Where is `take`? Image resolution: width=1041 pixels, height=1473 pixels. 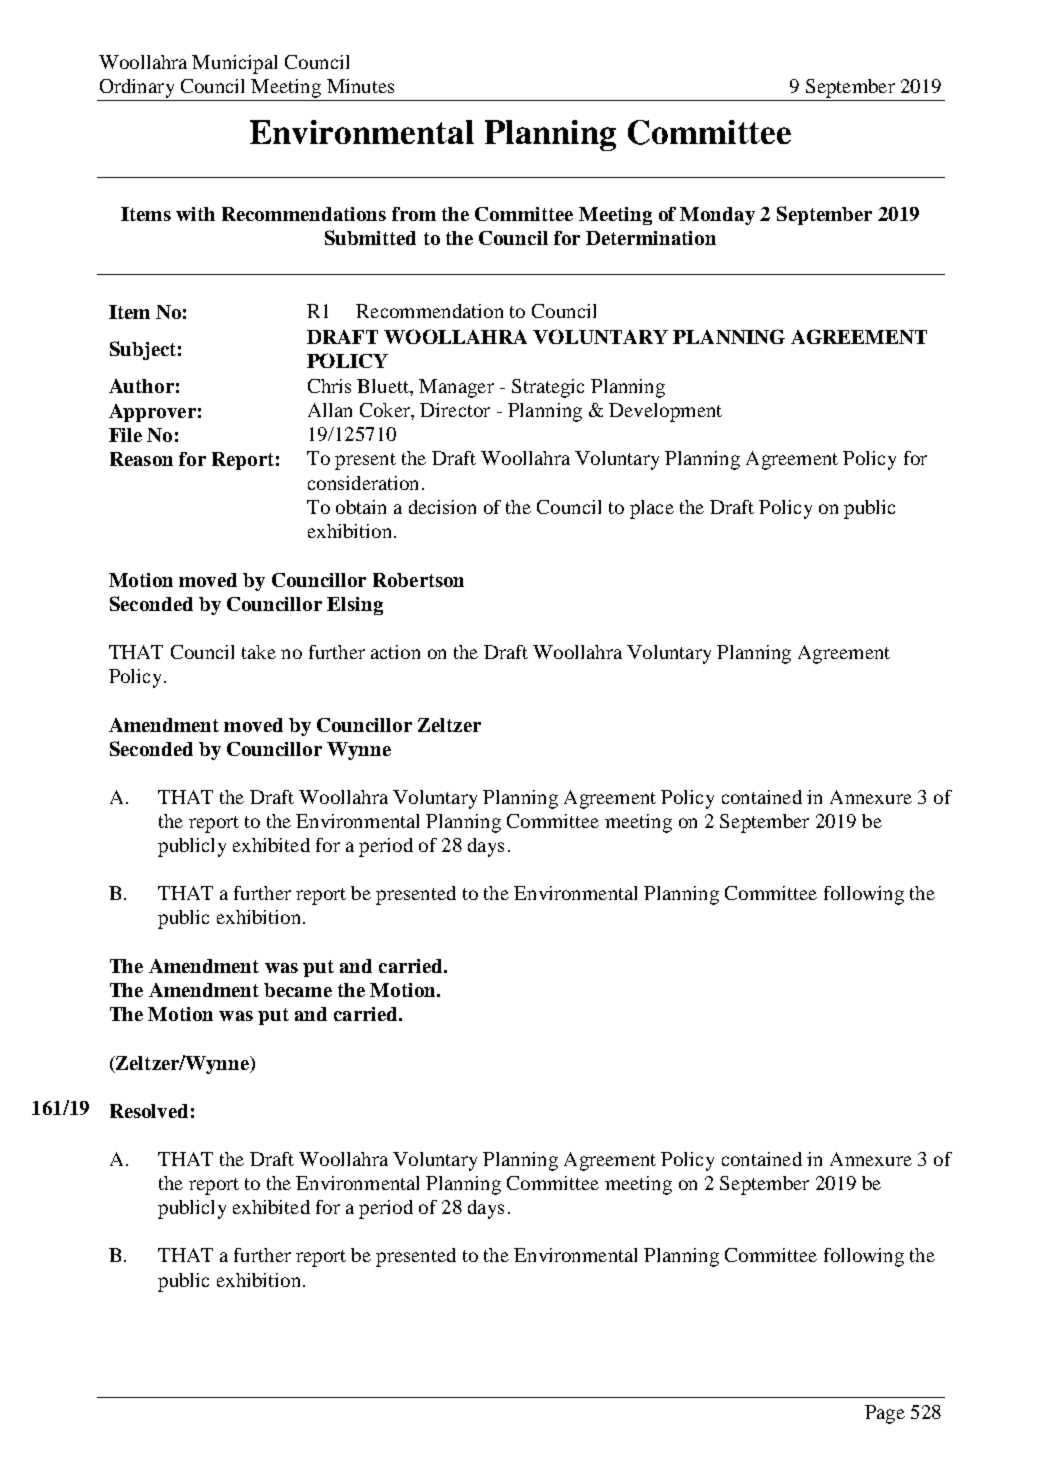 take is located at coordinates (259, 652).
